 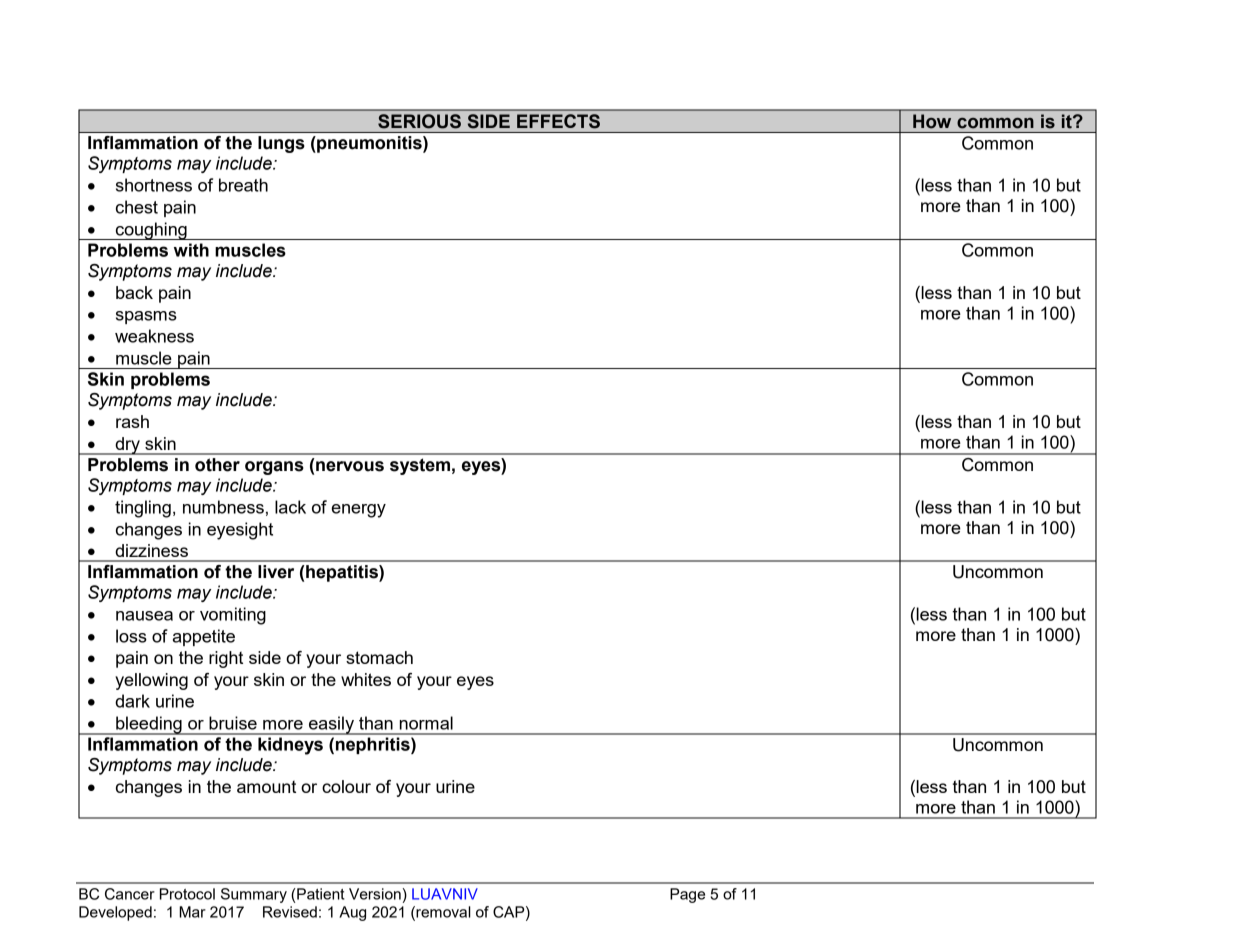 I want to click on Page, so click(x=687, y=895).
